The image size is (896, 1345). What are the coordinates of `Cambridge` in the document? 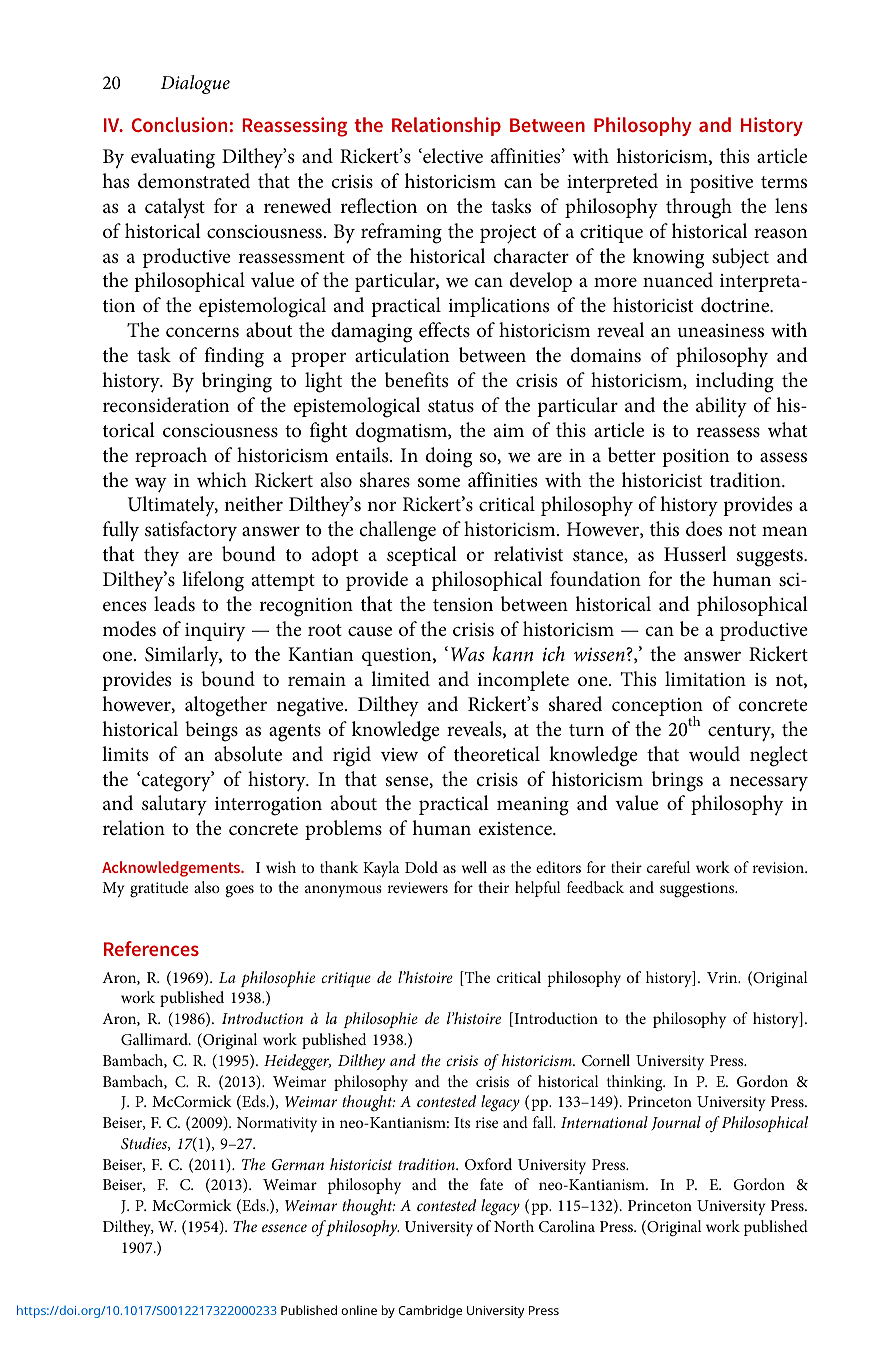 It's located at (430, 1311).
